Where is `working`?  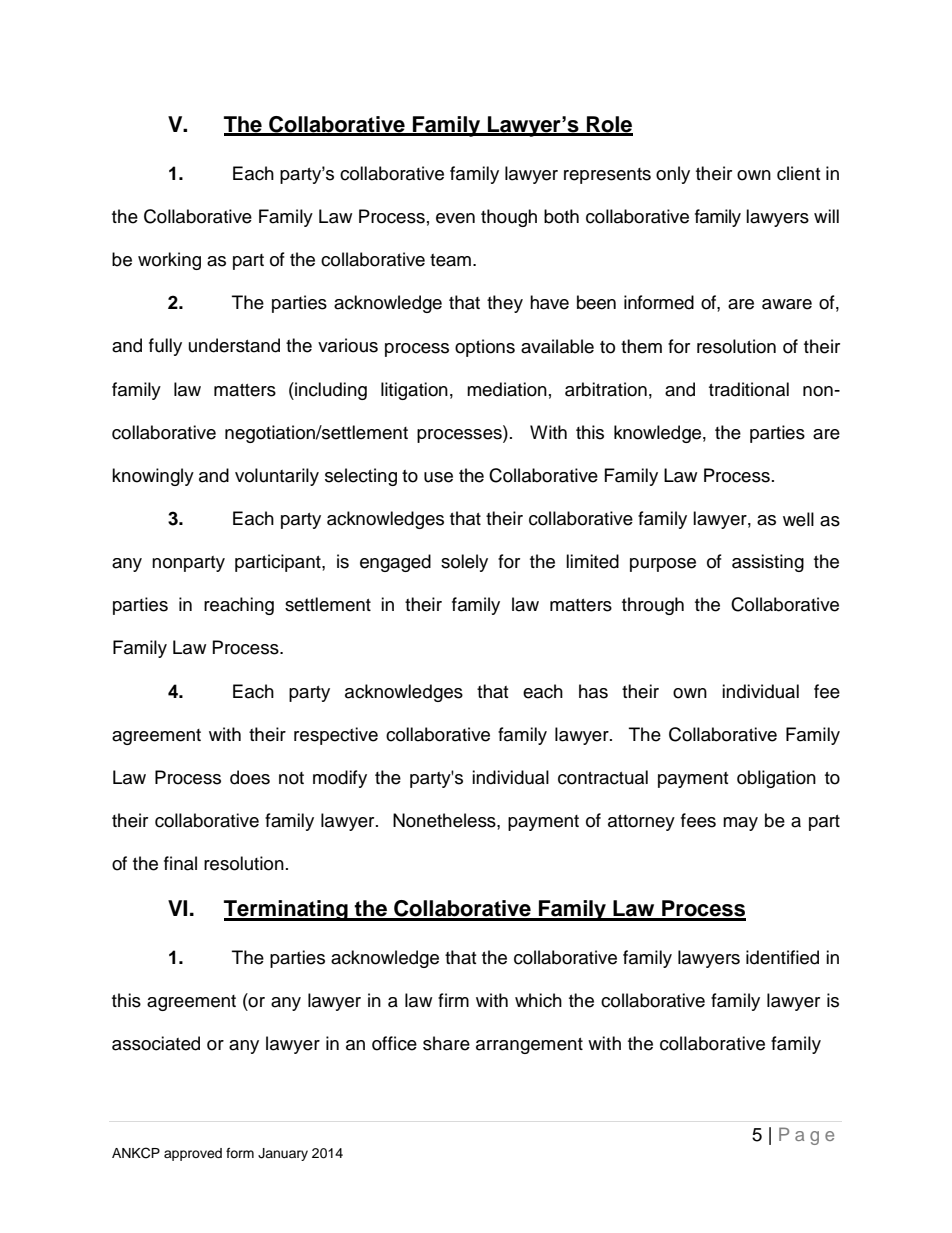 working is located at coordinates (169, 261).
